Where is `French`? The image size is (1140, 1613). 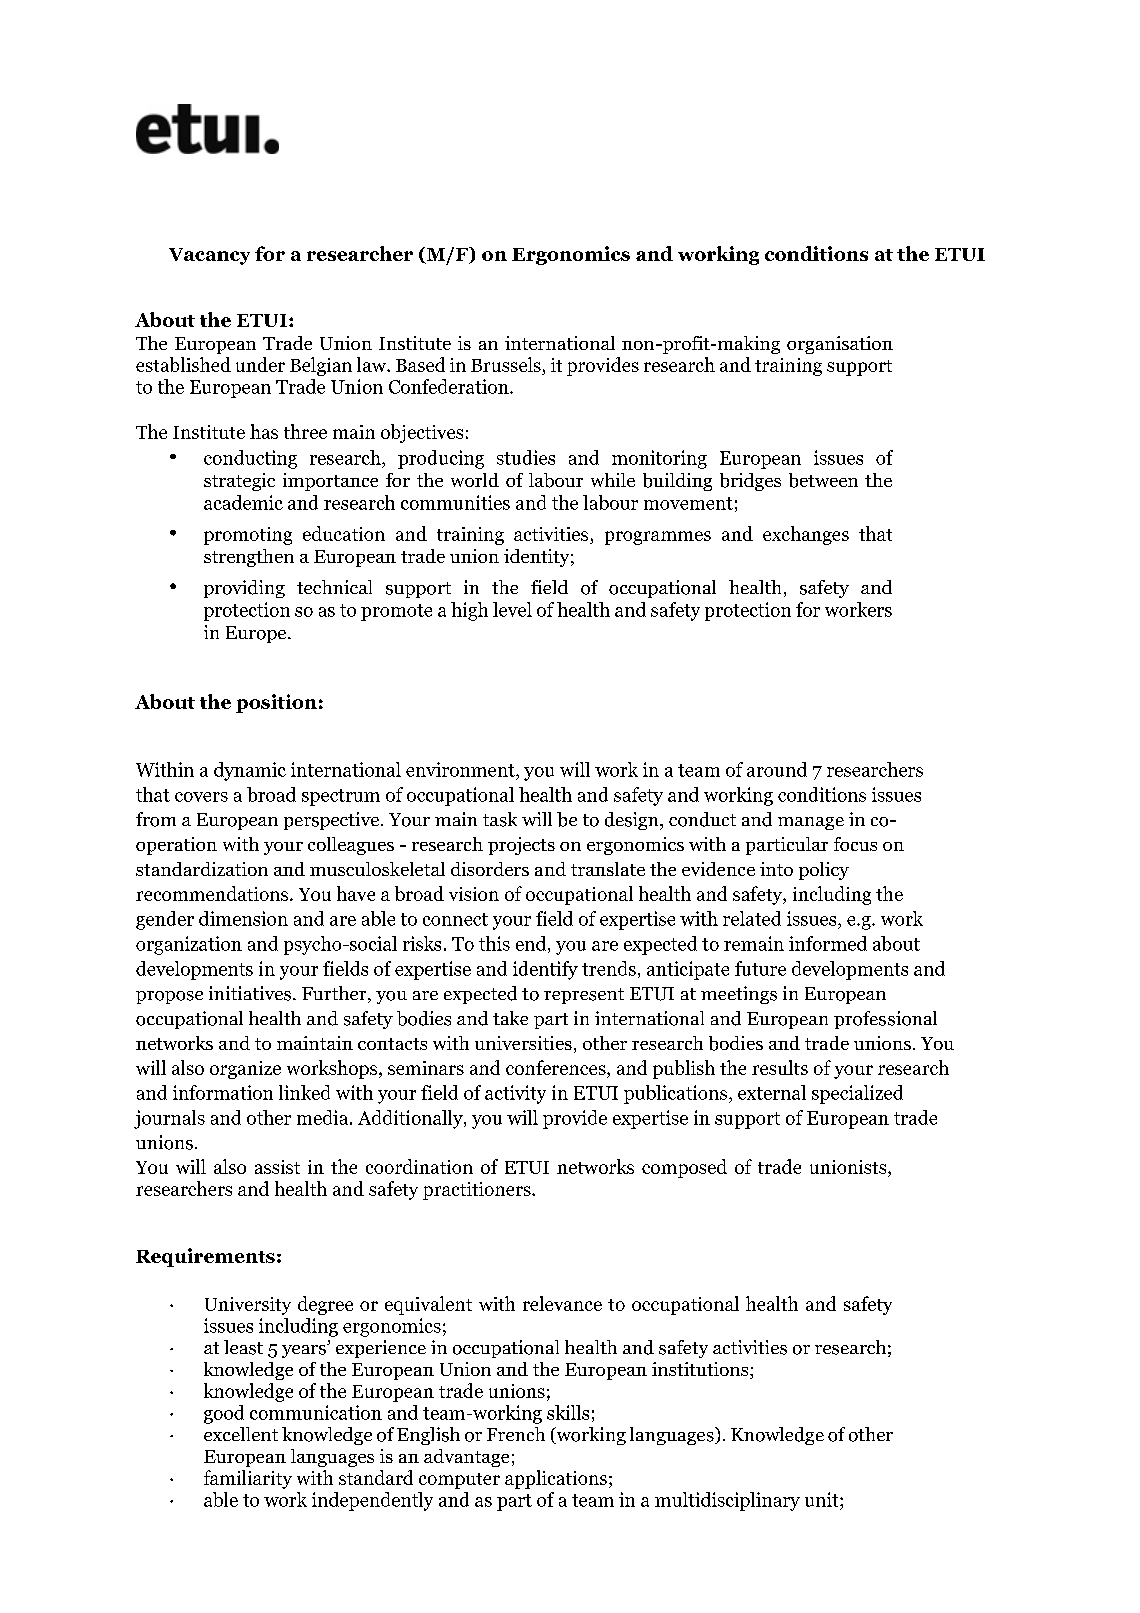
French is located at coordinates (516, 1434).
